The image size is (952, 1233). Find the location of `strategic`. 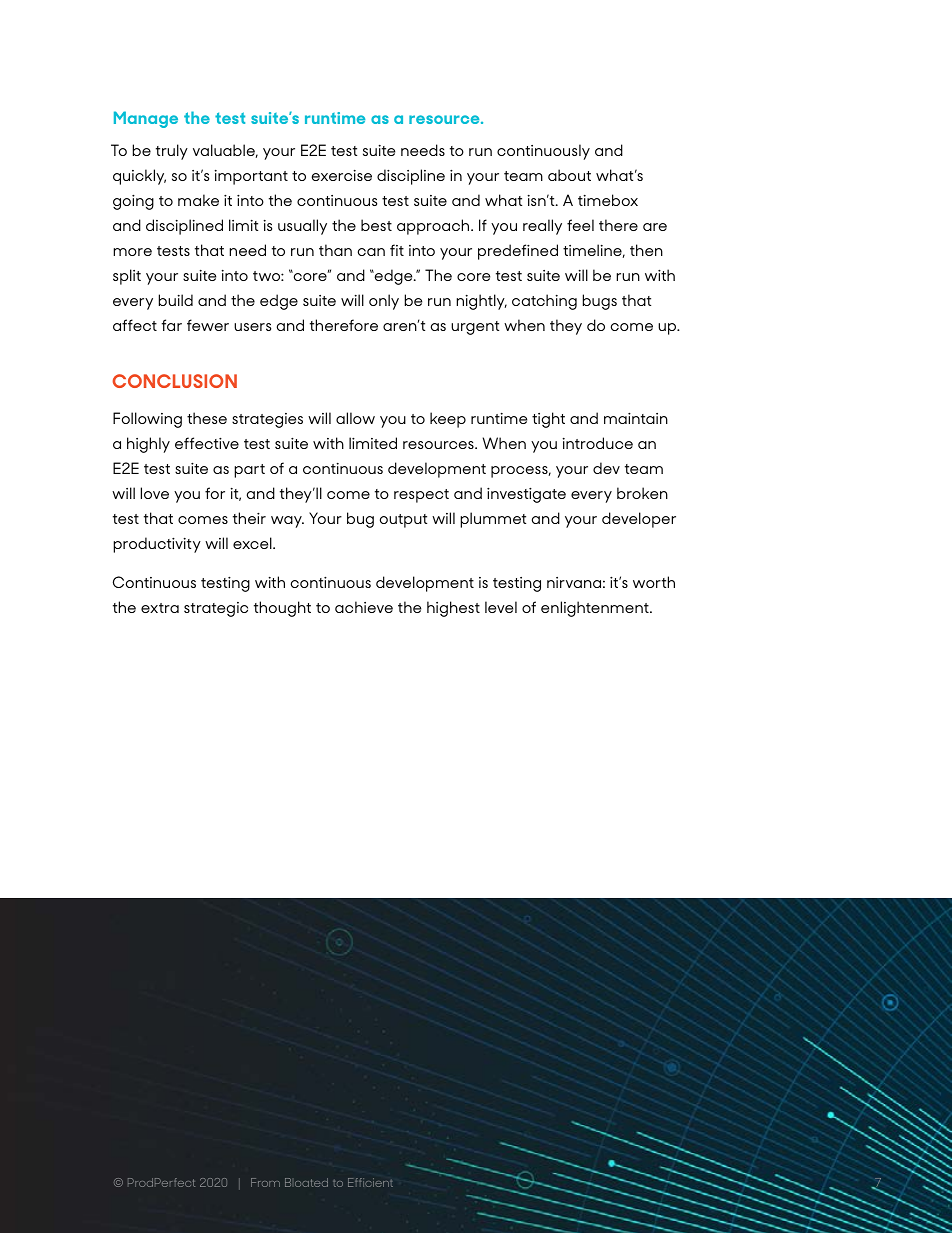

strategic is located at coordinates (216, 609).
